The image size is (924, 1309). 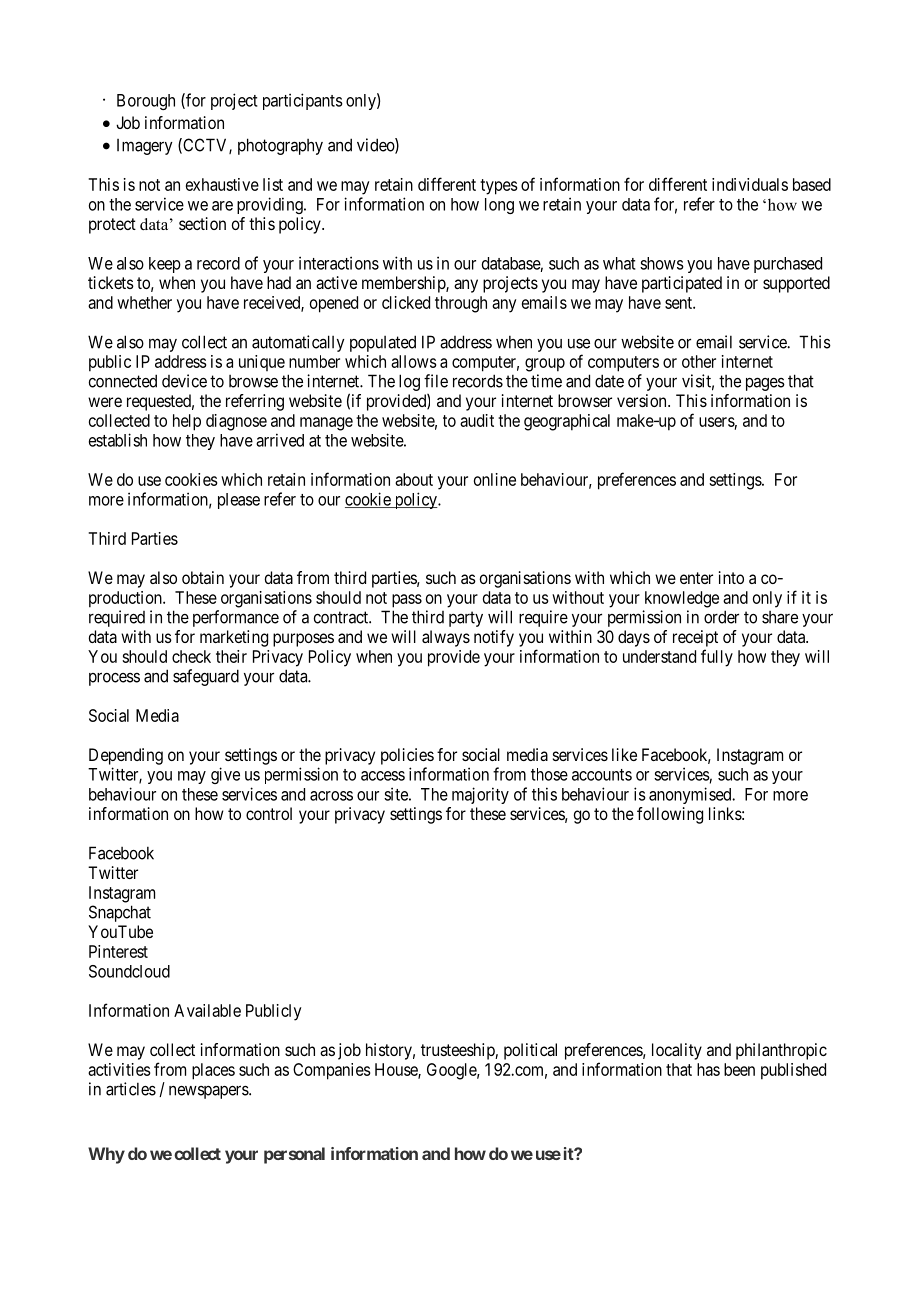 What do you see at coordinates (739, 1069) in the page?
I see `been` at bounding box center [739, 1069].
